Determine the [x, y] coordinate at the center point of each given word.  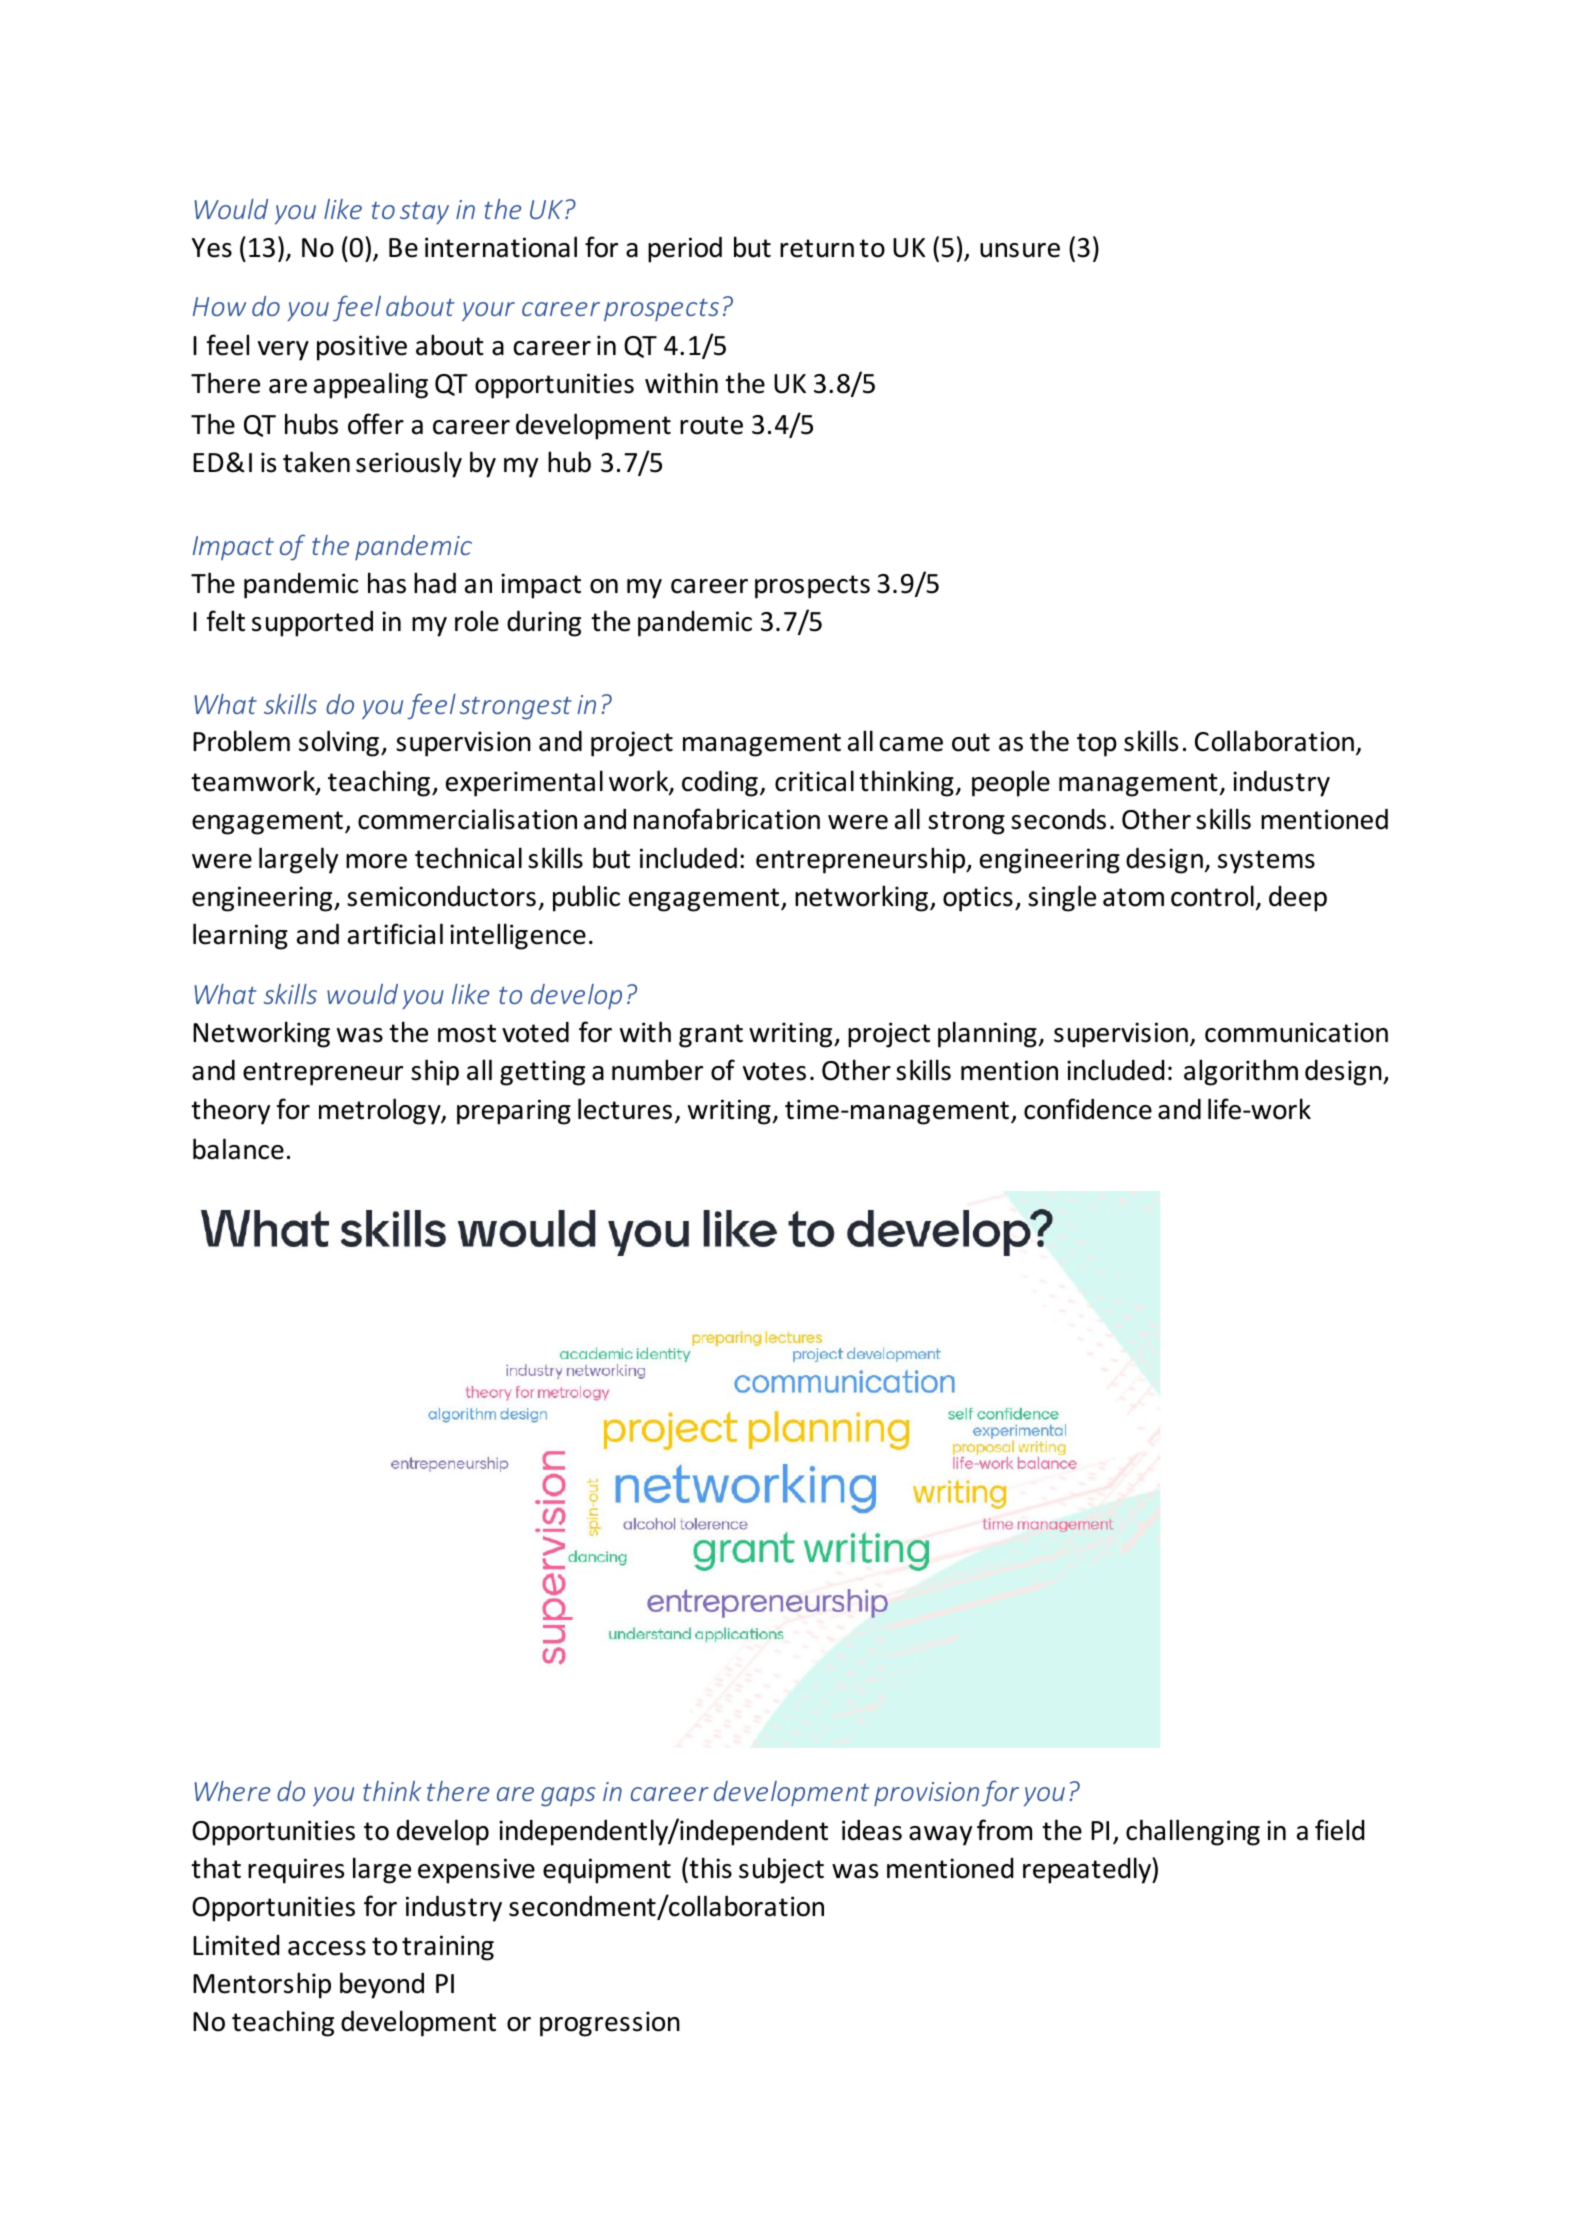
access [327, 1948]
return [817, 248]
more [376, 861]
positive [362, 348]
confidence [1088, 1109]
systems [1266, 862]
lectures [625, 1109]
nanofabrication [727, 819]
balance [238, 1149]
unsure [1020, 250]
